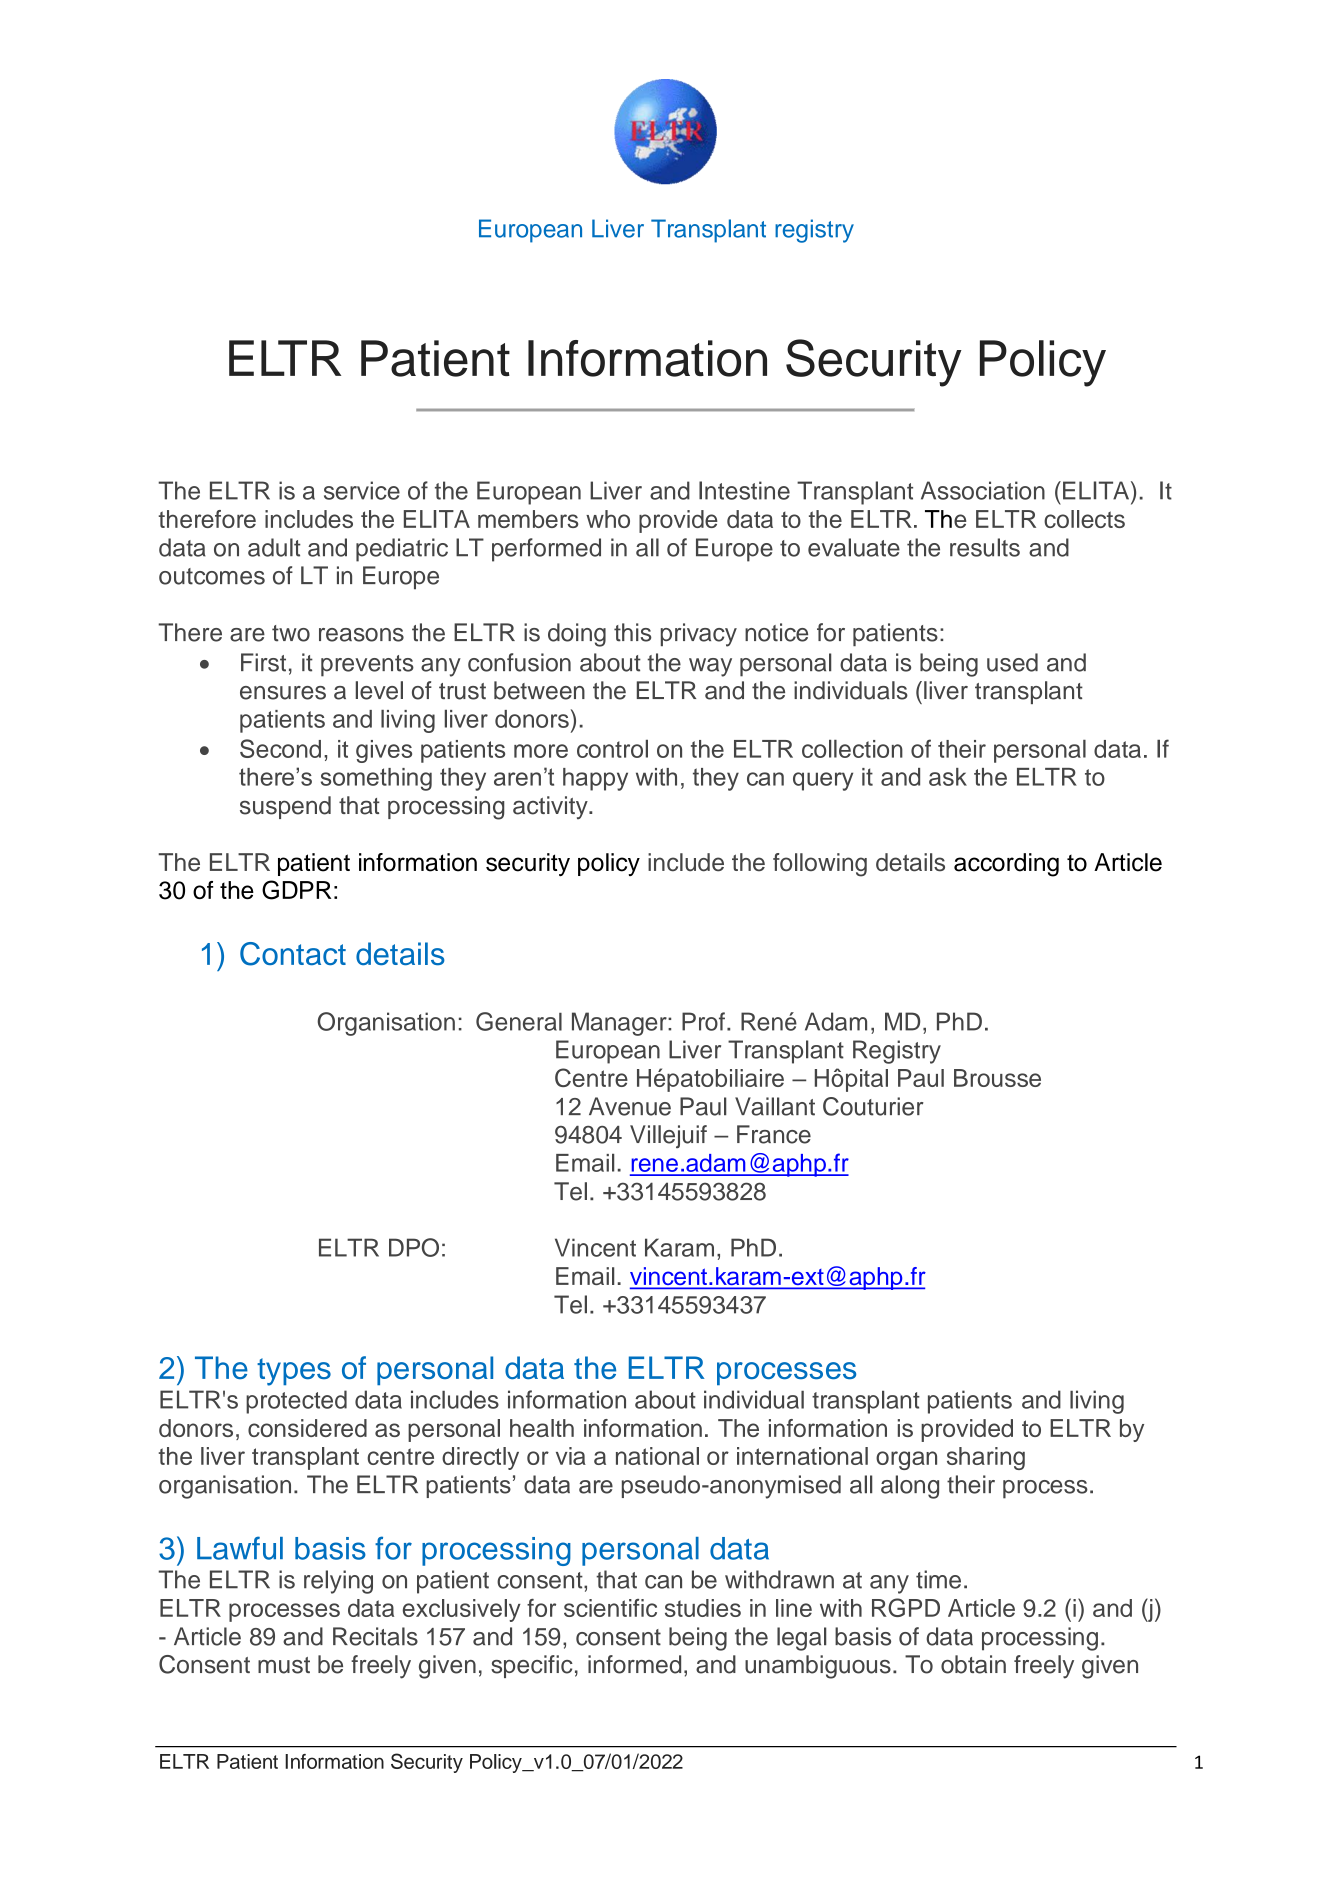 This document has height=1883, width=1331. I want to click on results, so click(985, 547).
